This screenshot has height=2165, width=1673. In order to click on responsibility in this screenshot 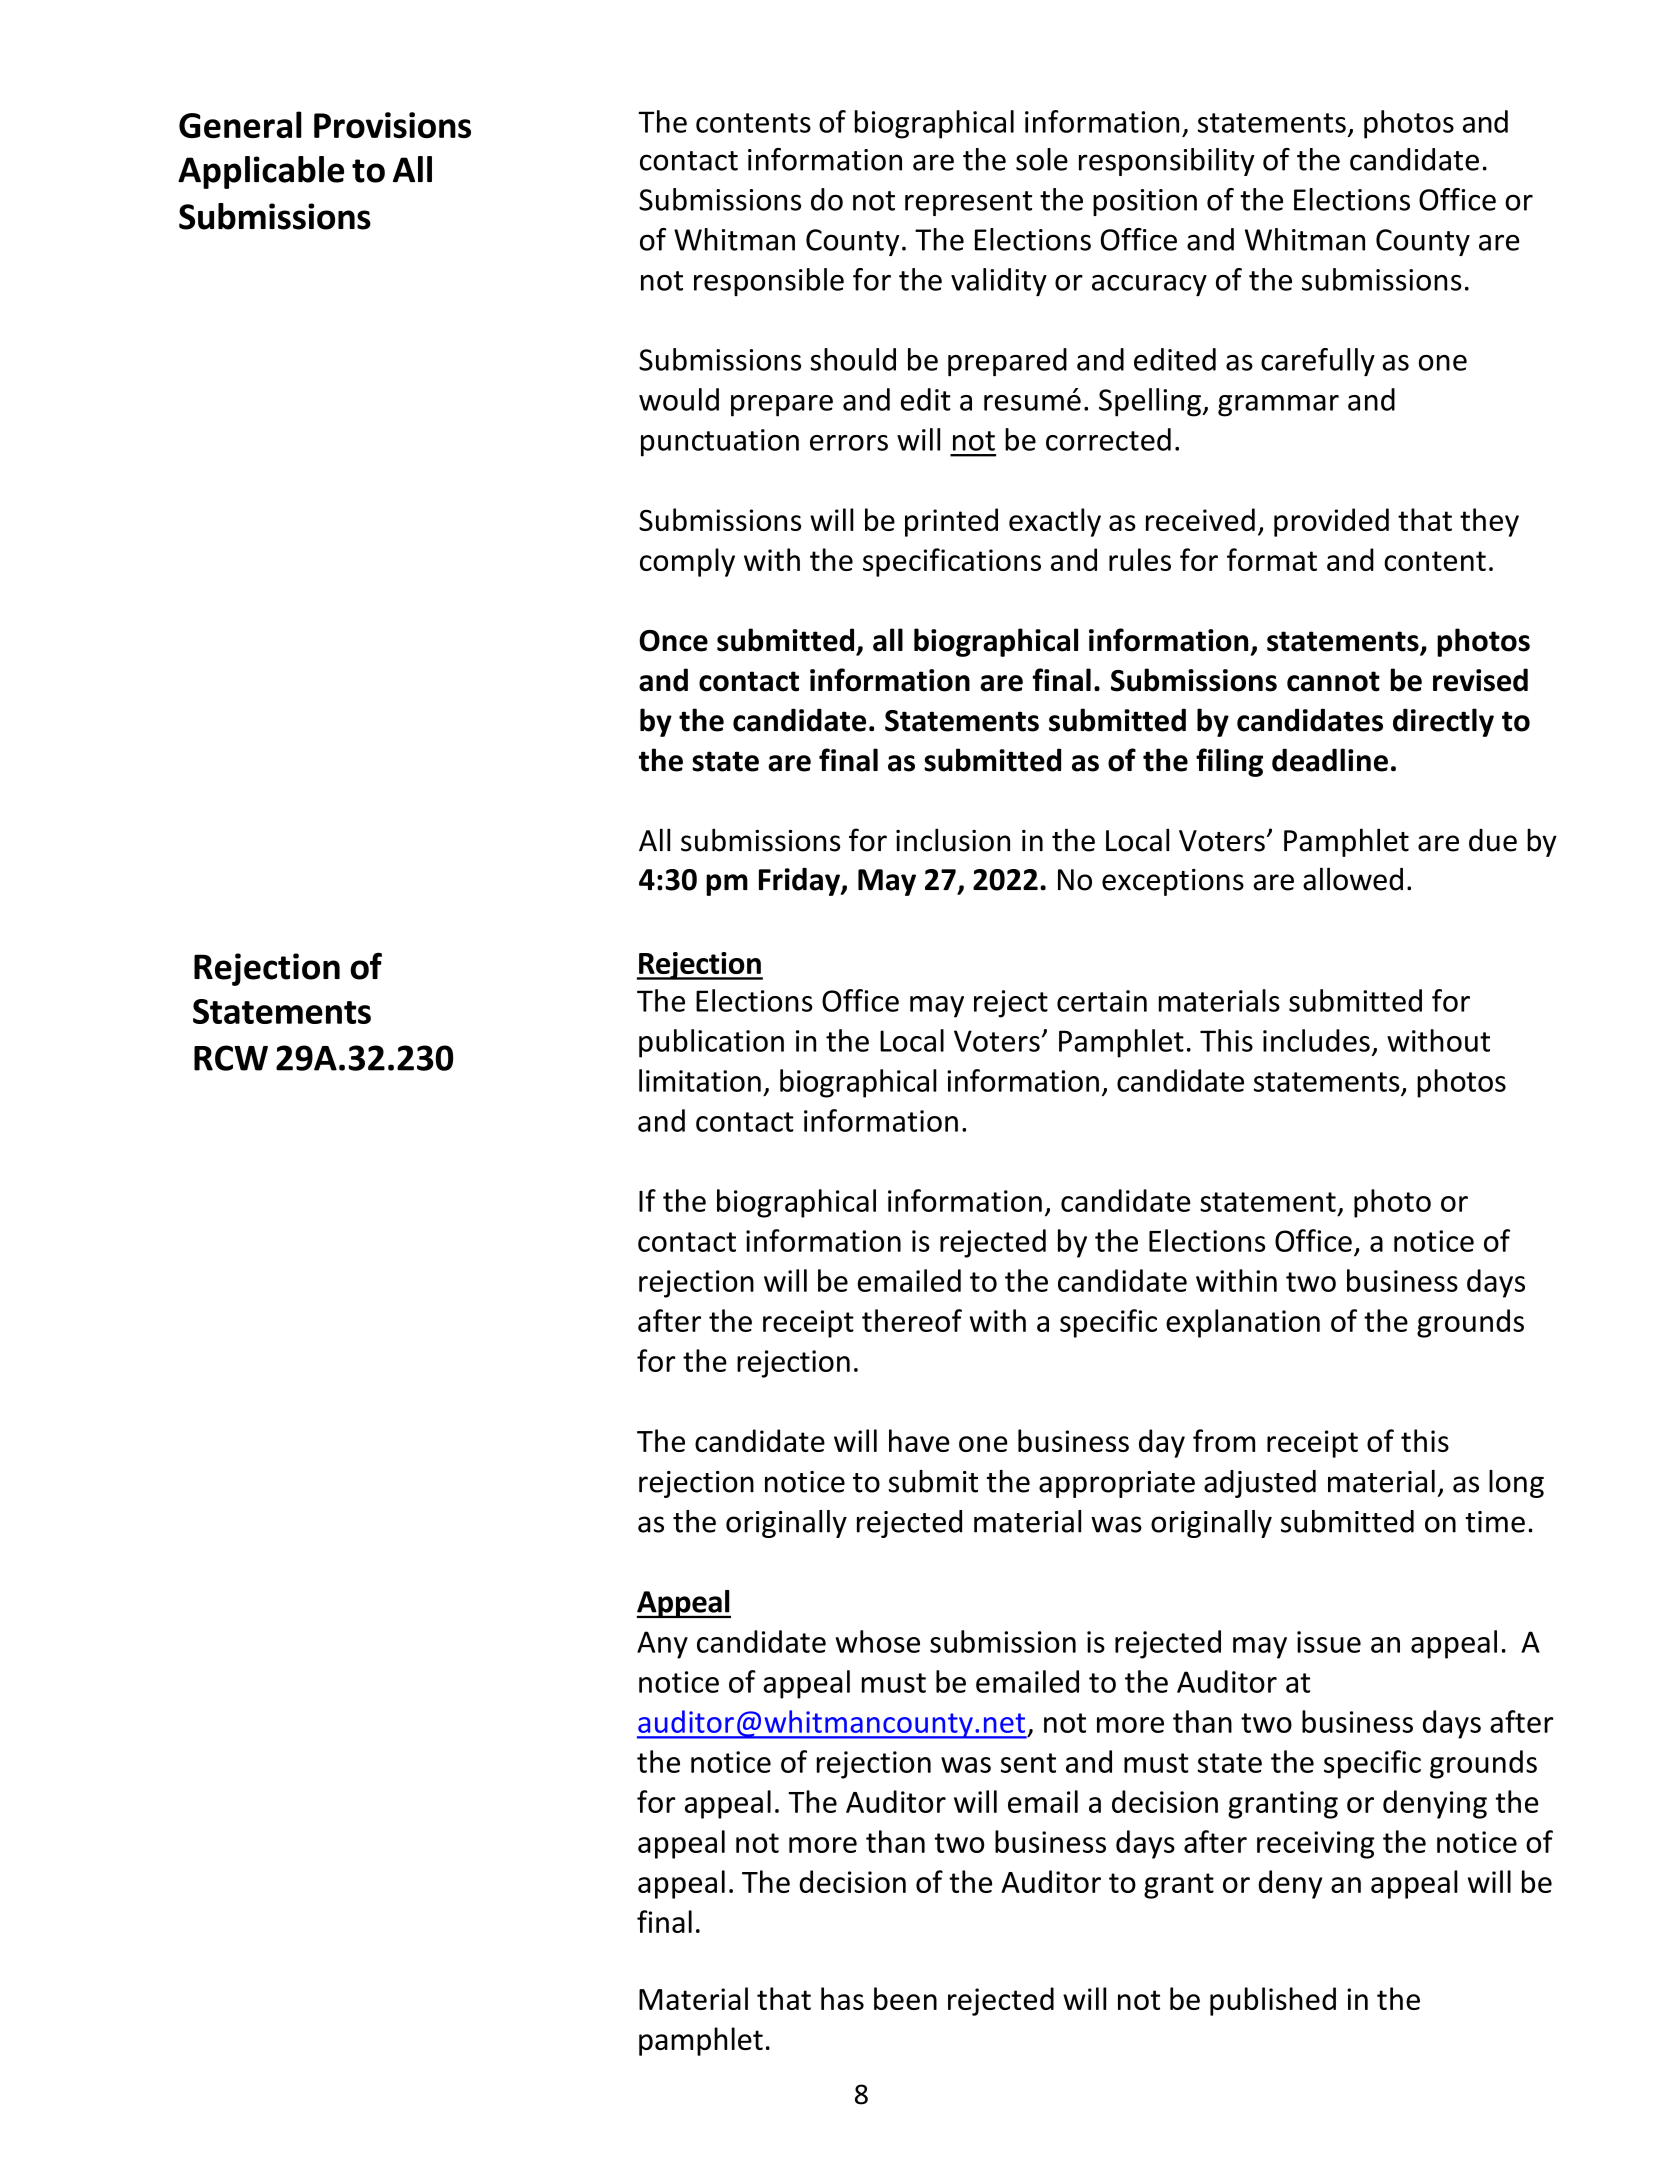, I will do `click(1167, 162)`.
